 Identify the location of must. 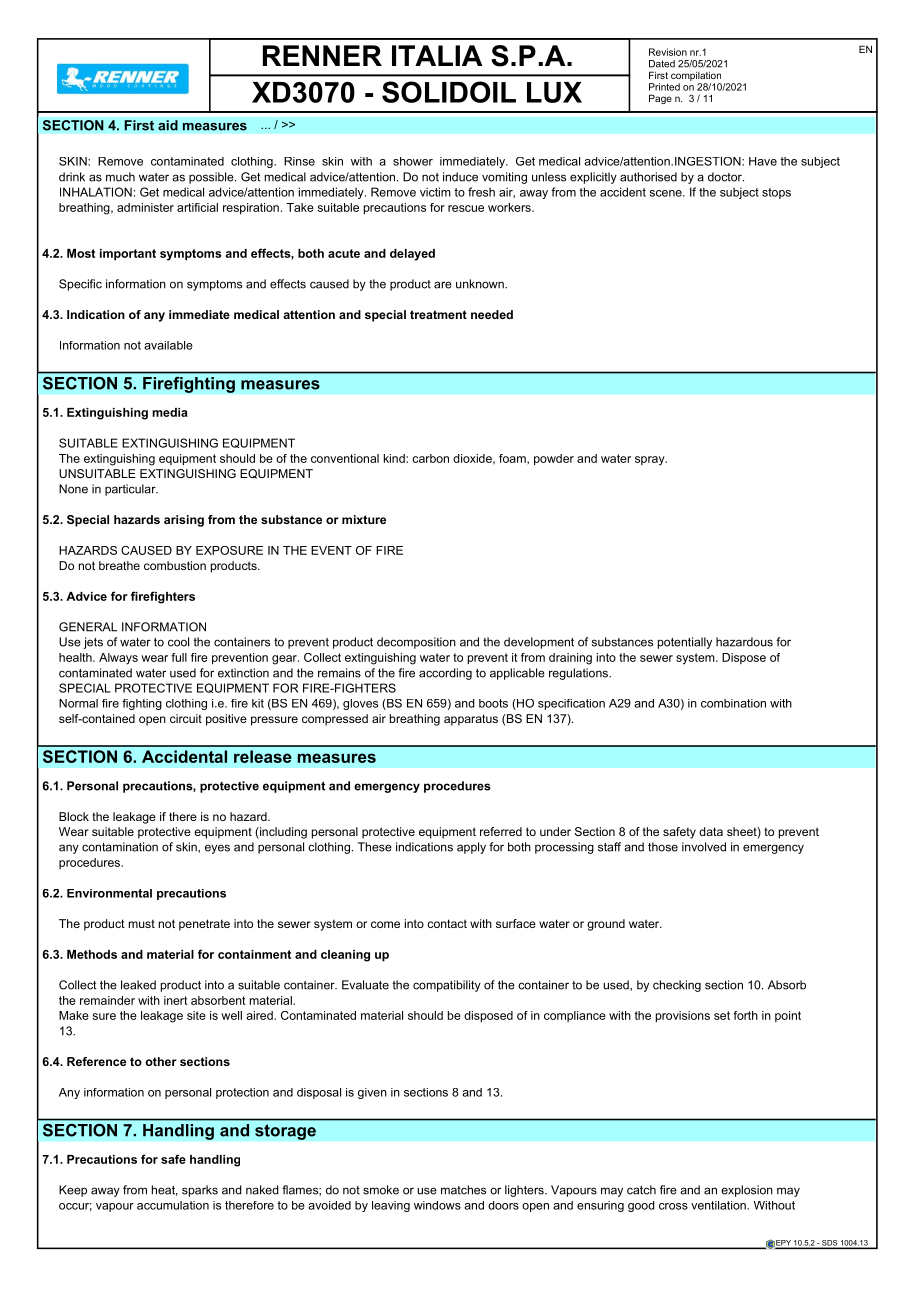
(142, 924).
